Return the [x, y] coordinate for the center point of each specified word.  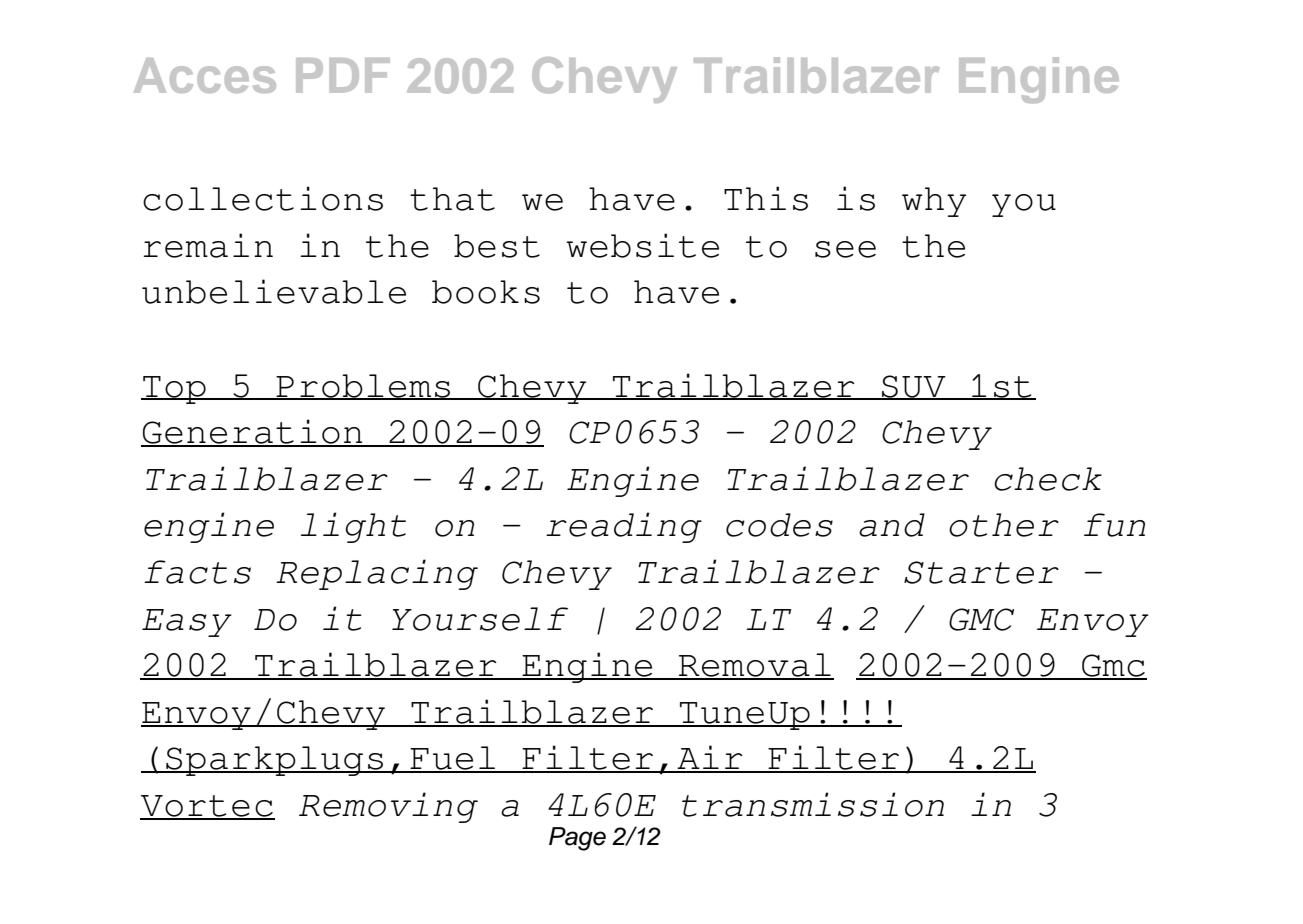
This [766, 198]
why [934, 202]
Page [577, 839]
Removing [388, 807]
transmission [813, 804]
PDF [343, 75]
